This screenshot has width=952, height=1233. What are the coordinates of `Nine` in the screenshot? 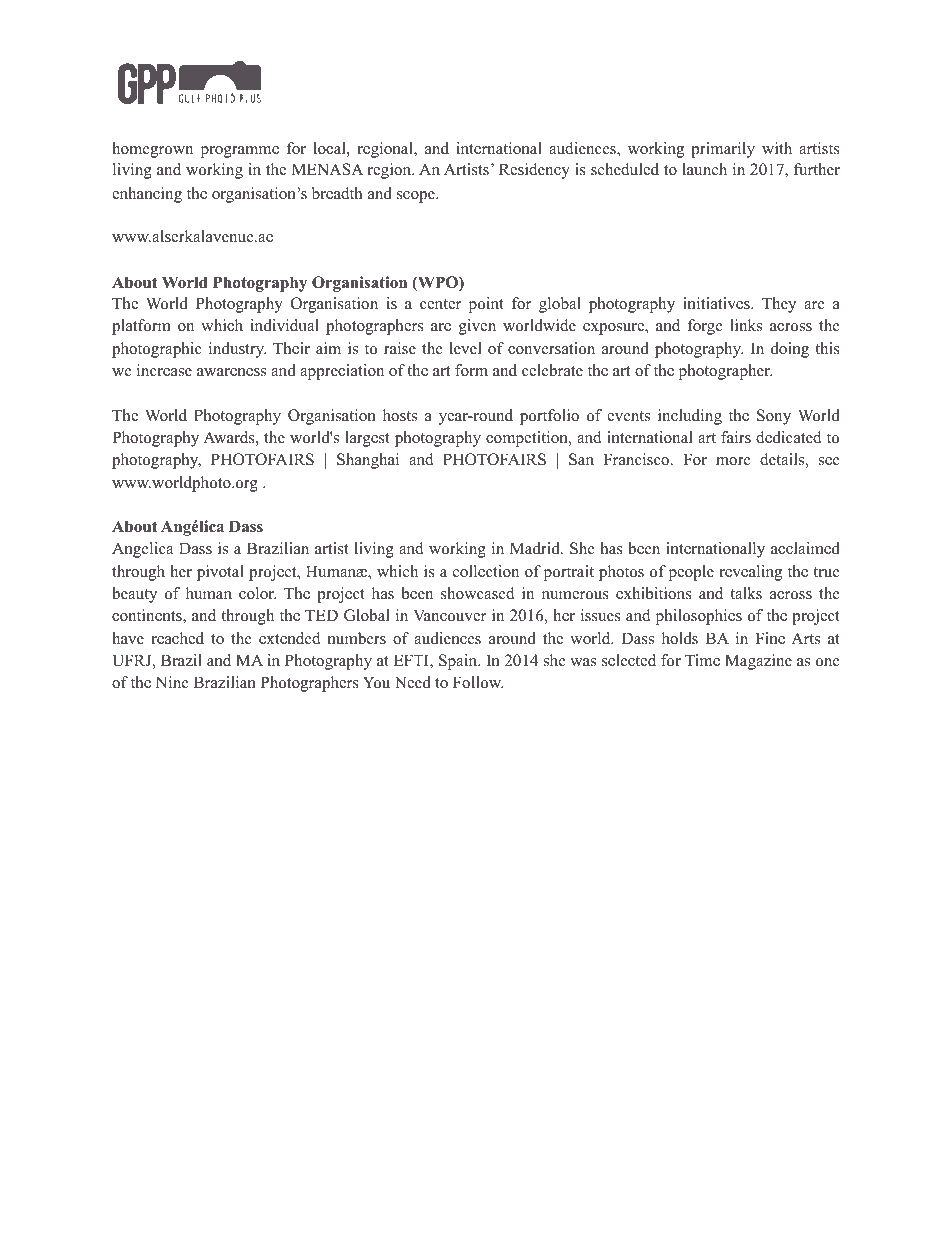 It's located at (172, 682).
